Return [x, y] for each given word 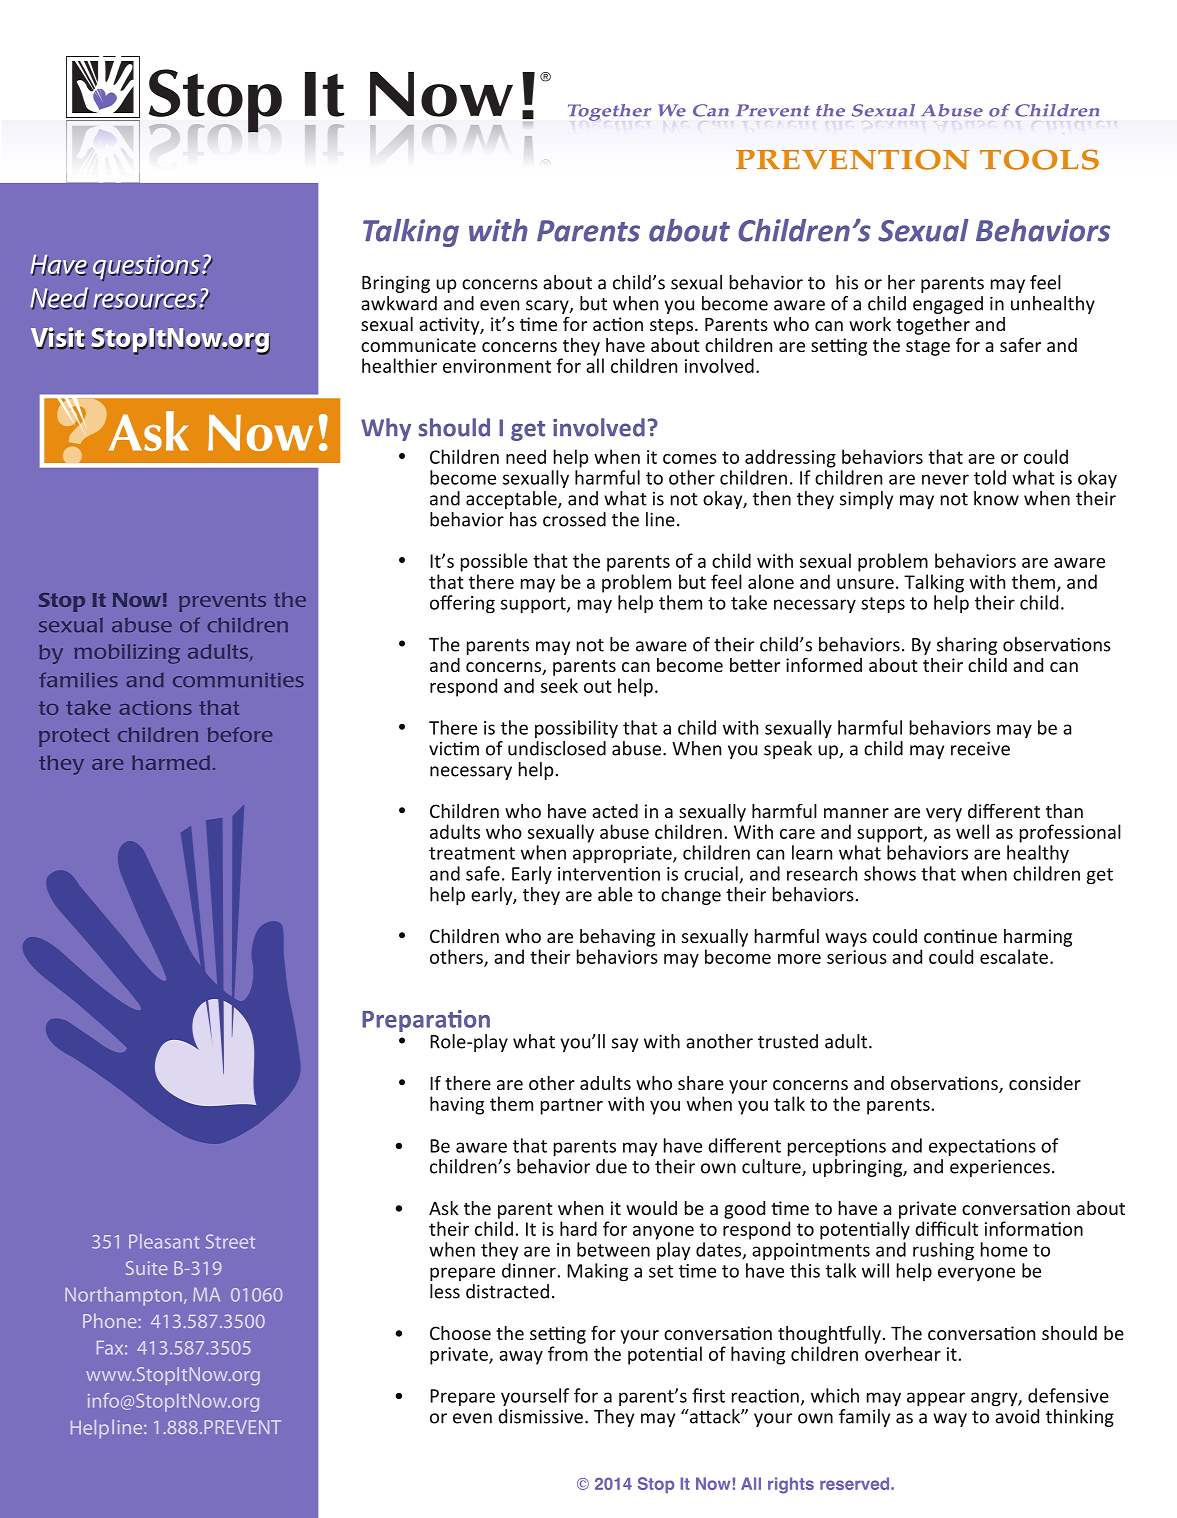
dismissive [540, 1416]
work [870, 324]
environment [497, 366]
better [755, 665]
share [701, 1083]
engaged [948, 305]
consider [1045, 1083]
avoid [1017, 1415]
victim [454, 748]
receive [980, 748]
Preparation [426, 1022]
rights [791, 1485]
